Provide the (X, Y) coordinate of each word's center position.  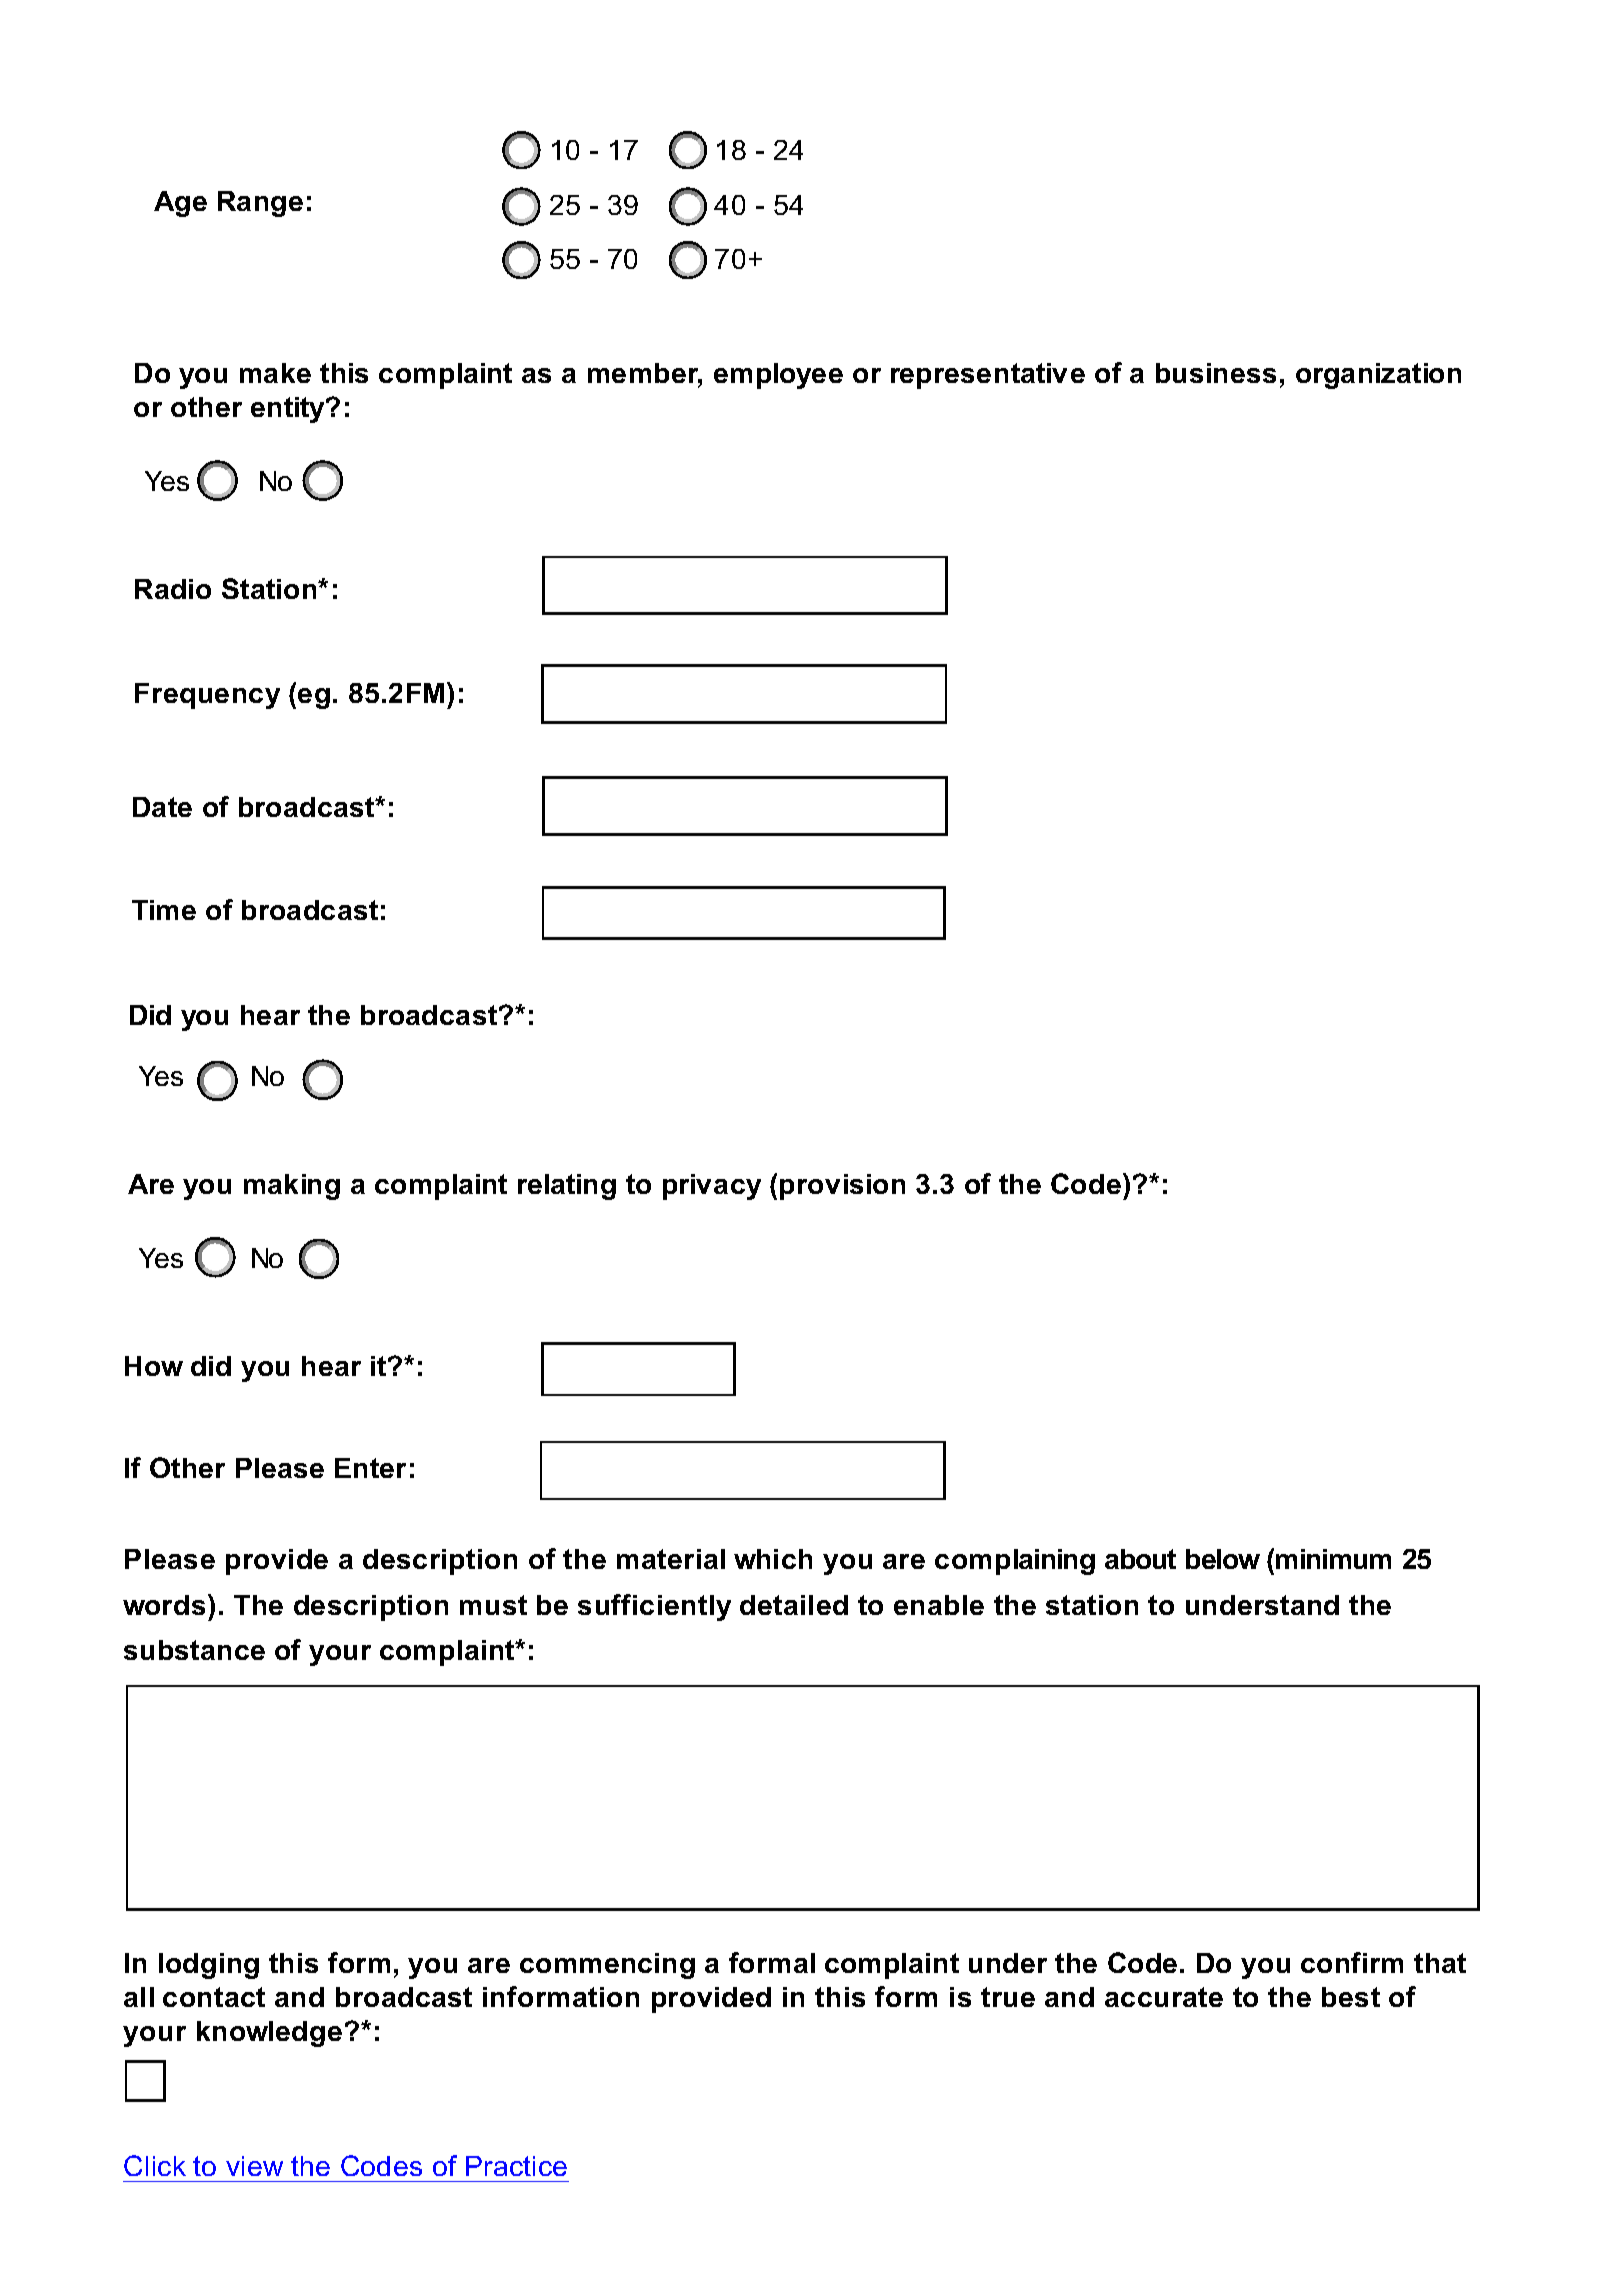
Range (260, 204)
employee (778, 376)
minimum (1333, 1559)
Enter (370, 1468)
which (773, 1559)
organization (1378, 376)
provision (842, 1187)
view (254, 2166)
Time (164, 910)
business (1216, 373)
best (1351, 1997)
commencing (607, 1966)
